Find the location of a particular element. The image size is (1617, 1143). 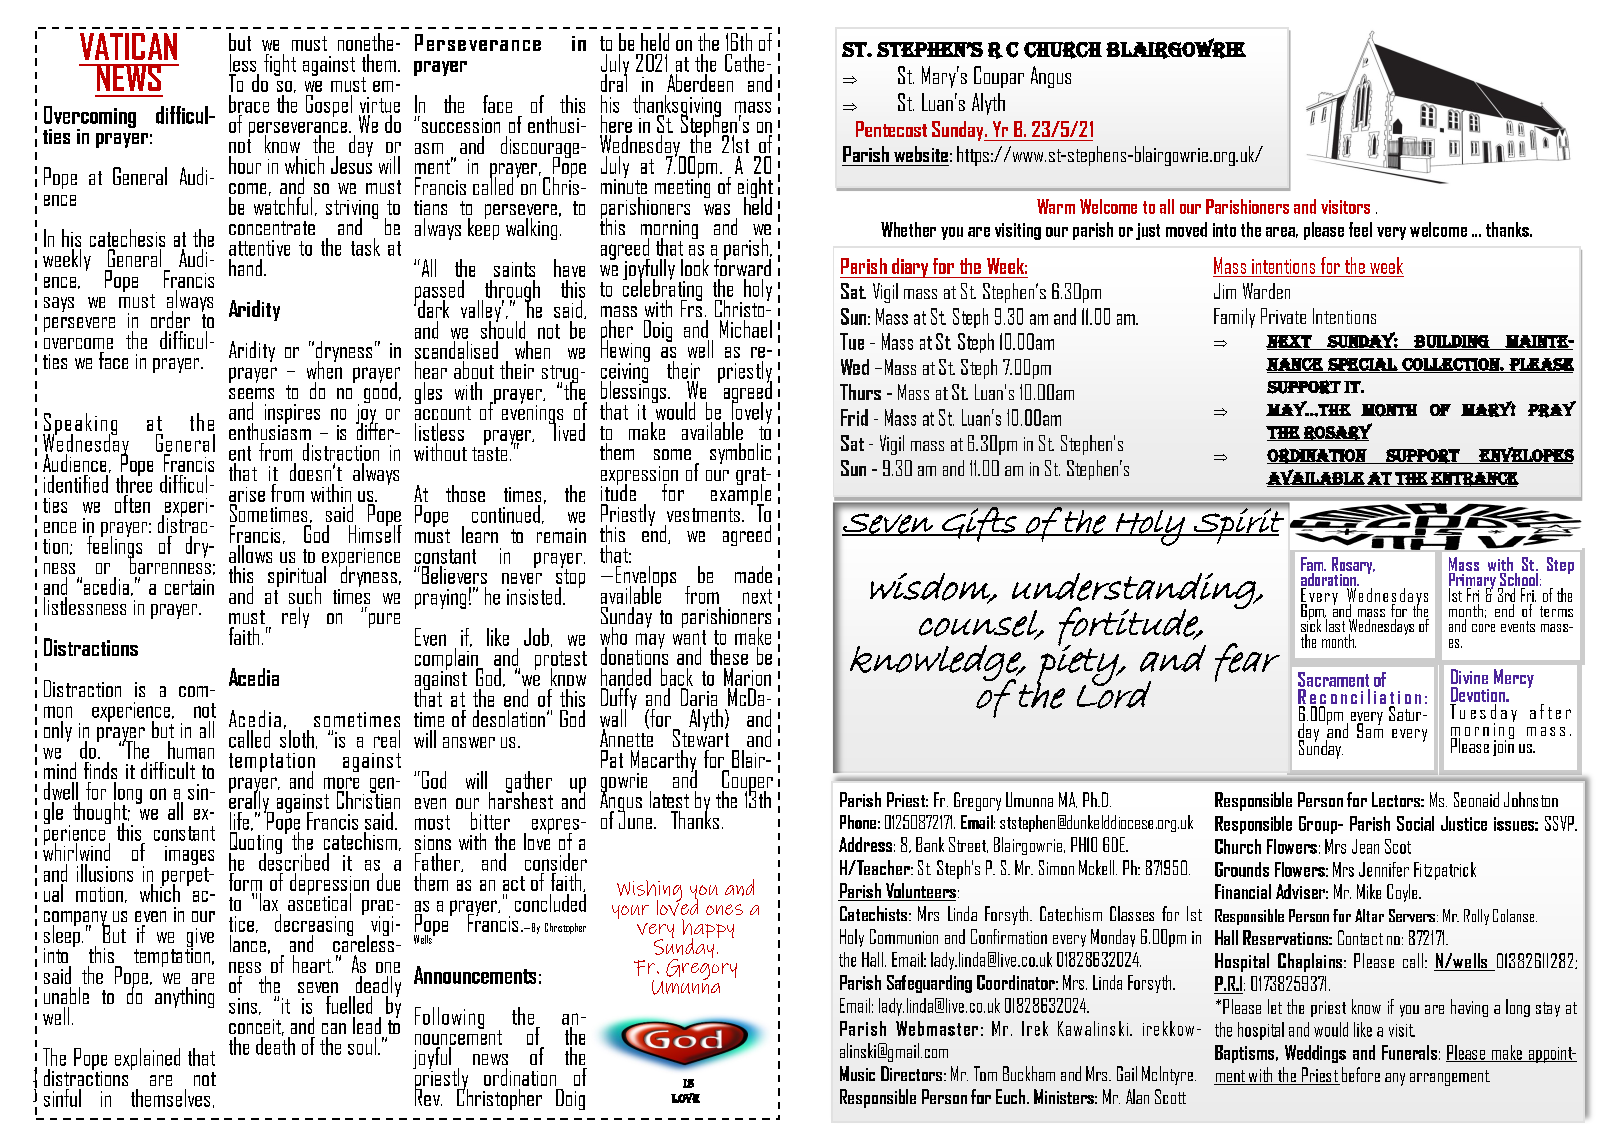

death is located at coordinates (275, 1044).
